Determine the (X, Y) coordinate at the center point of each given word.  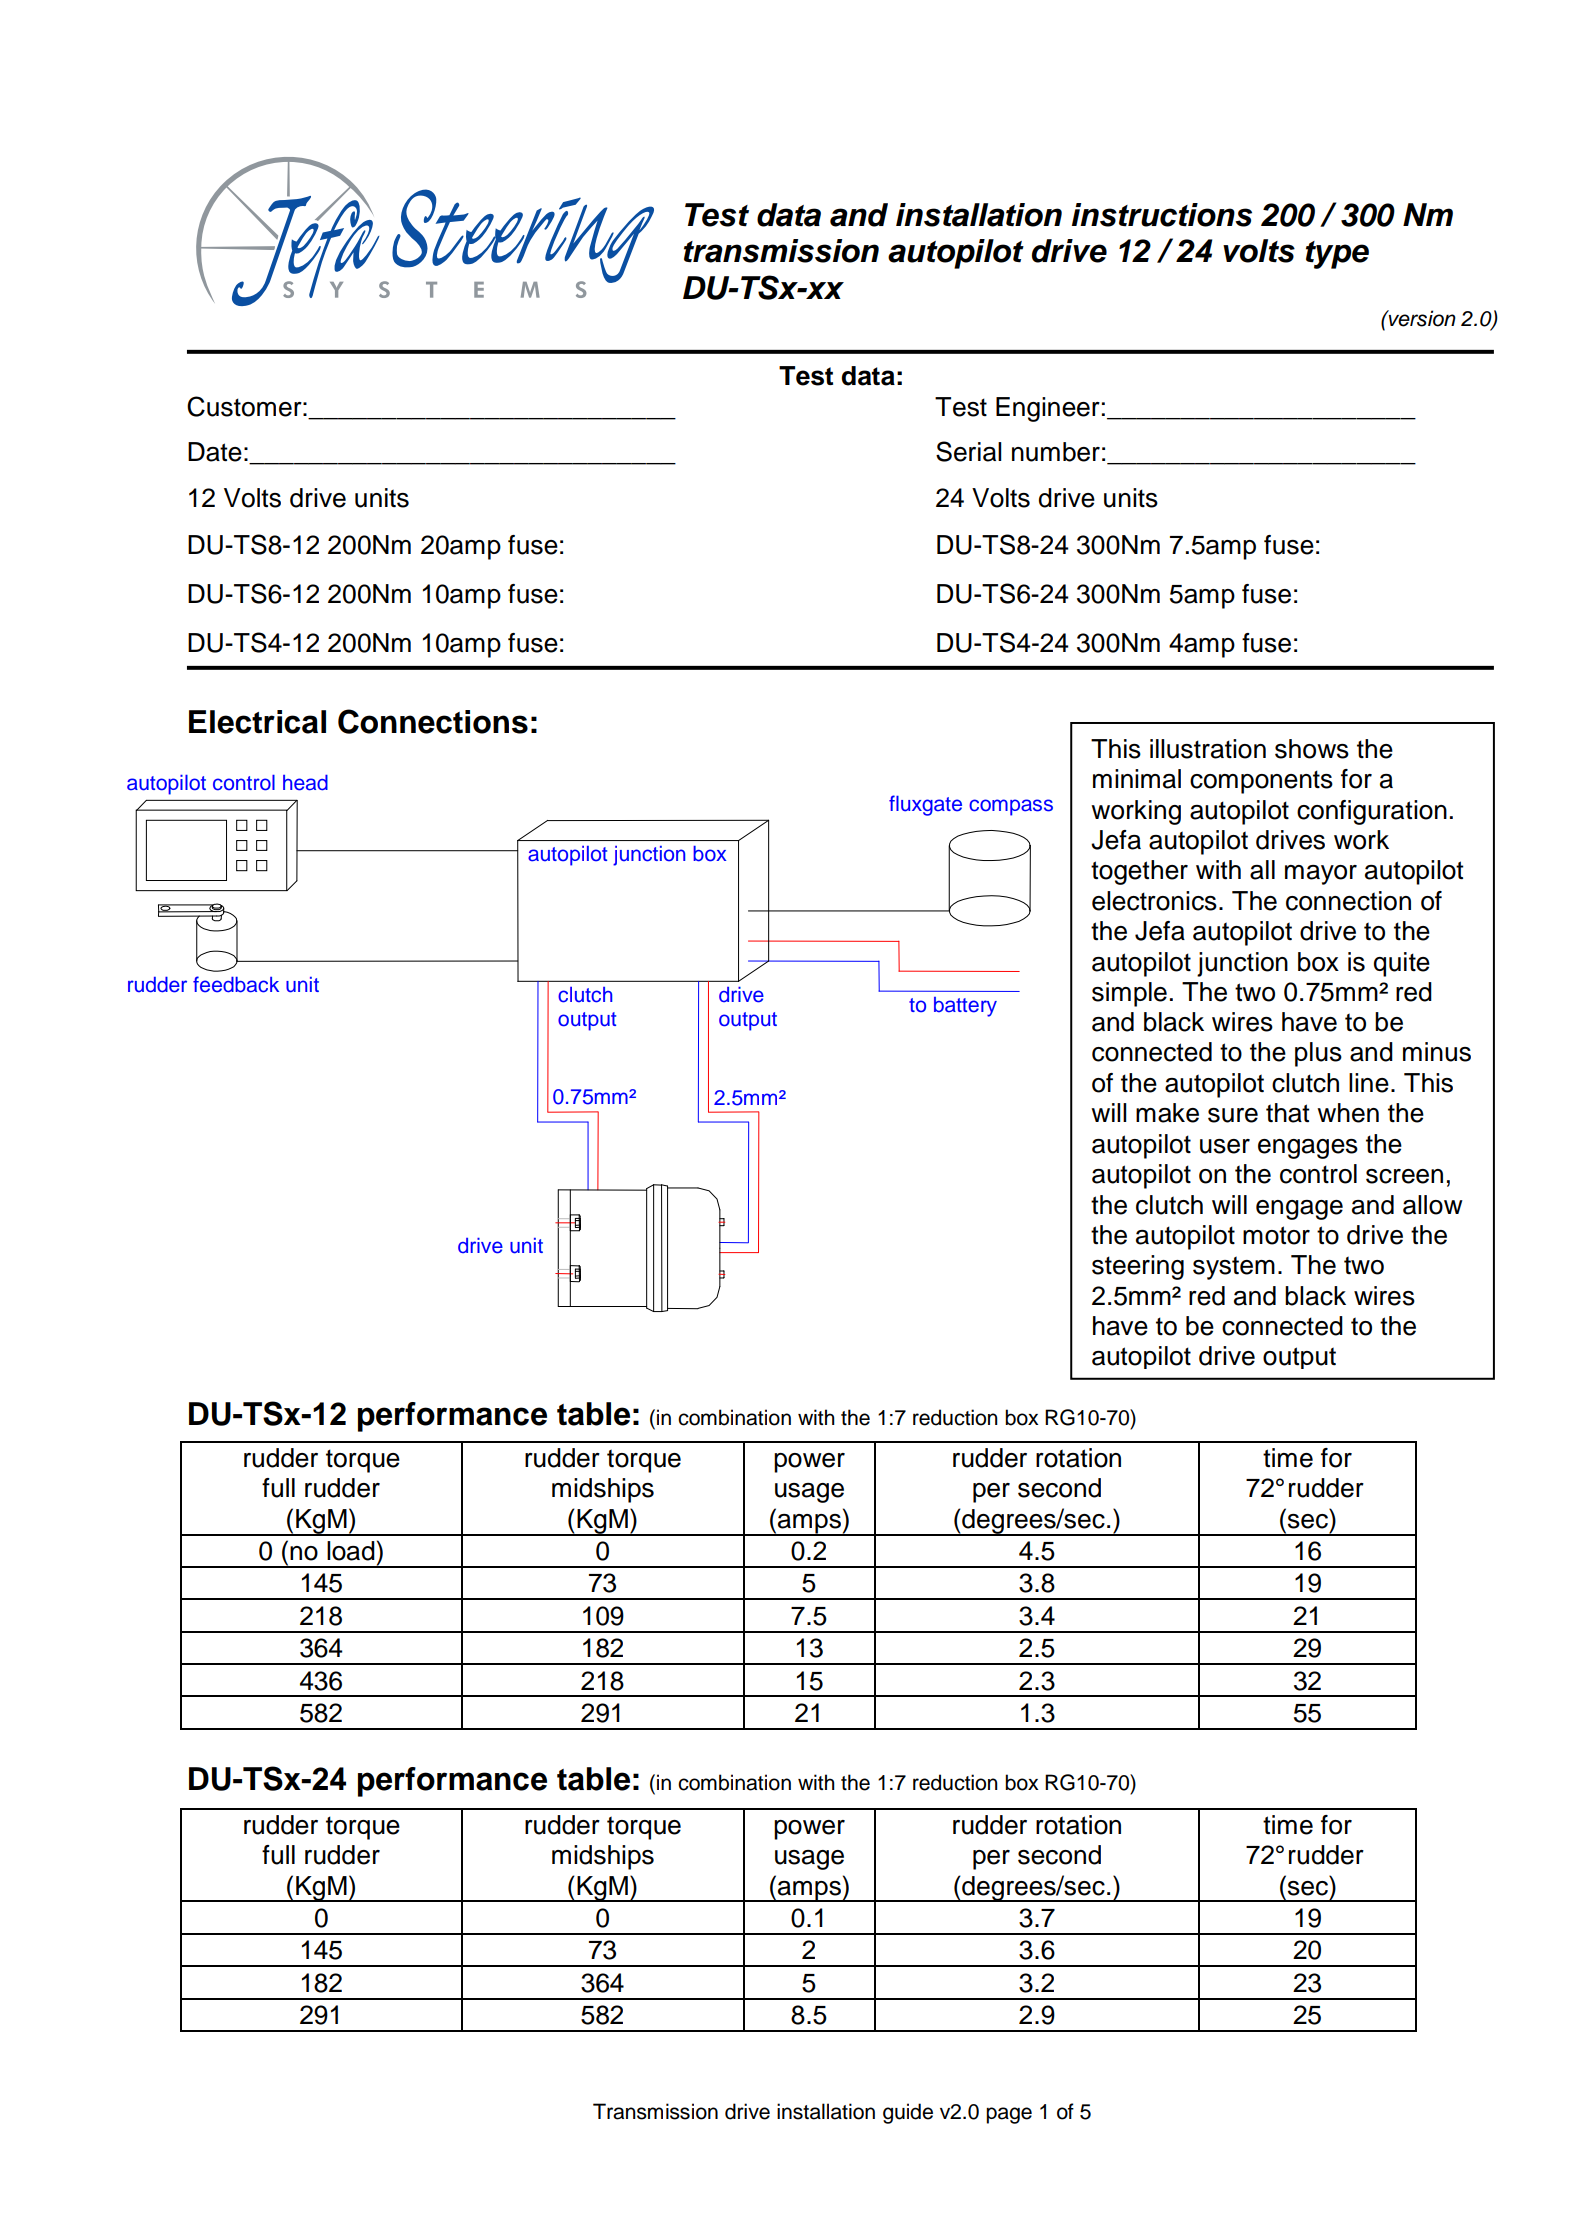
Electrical (257, 722)
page (1009, 2115)
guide (908, 2113)
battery (965, 1007)
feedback (236, 984)
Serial (969, 451)
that (1288, 1113)
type (1337, 255)
